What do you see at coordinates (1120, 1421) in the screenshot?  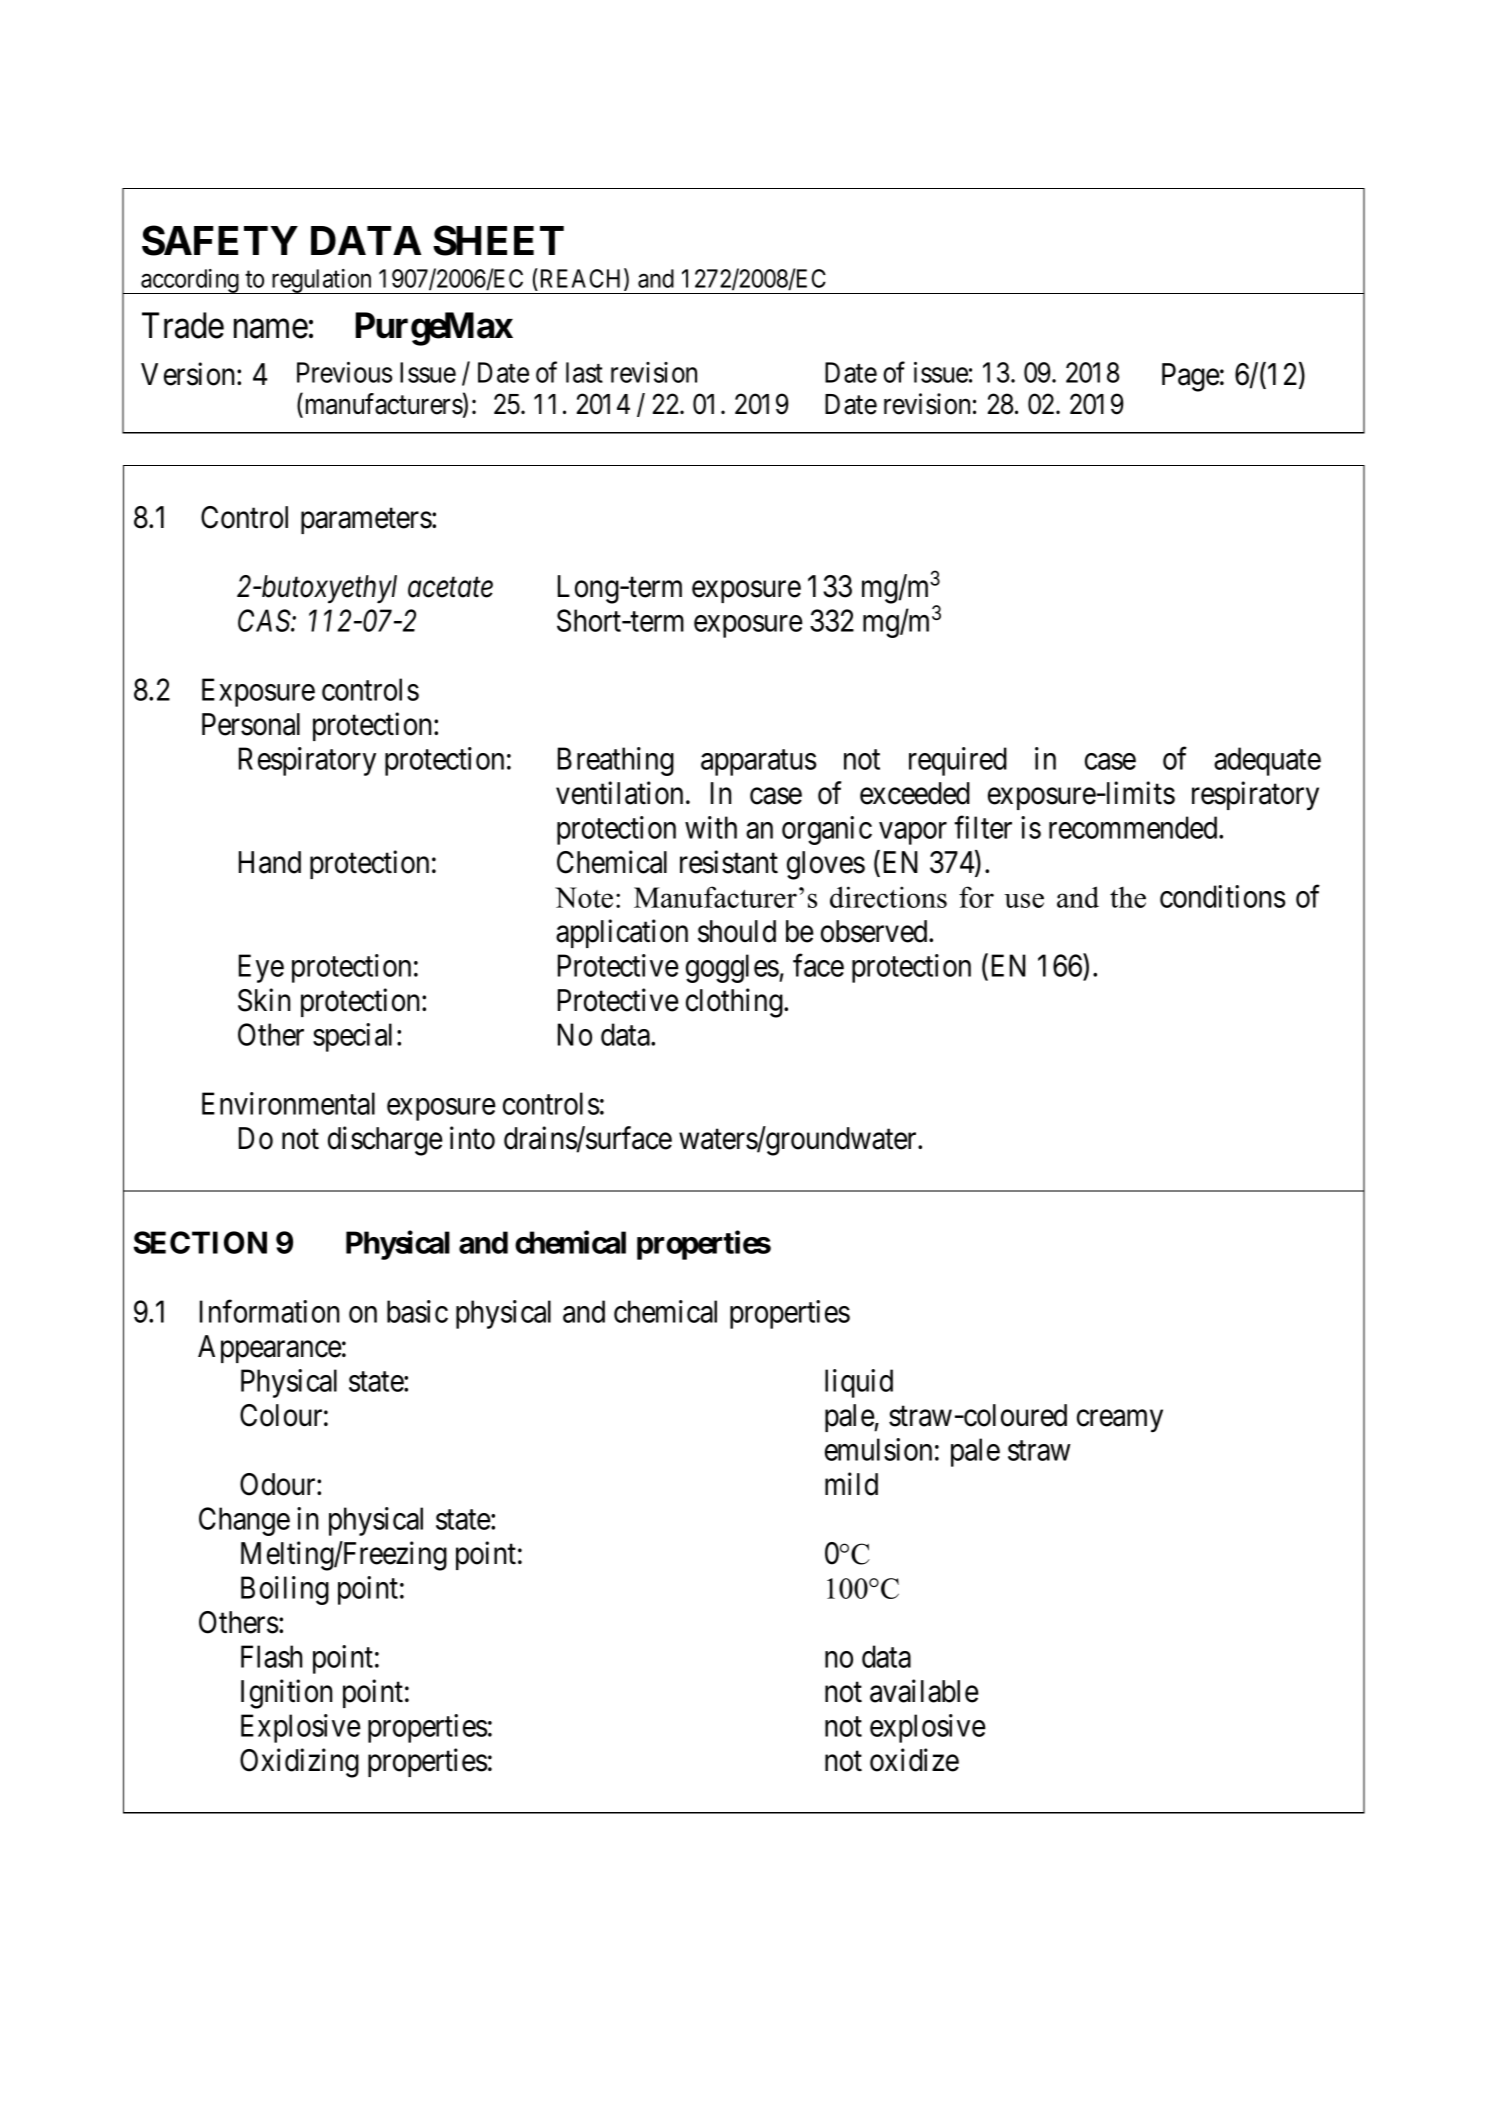 I see `creamy` at bounding box center [1120, 1421].
